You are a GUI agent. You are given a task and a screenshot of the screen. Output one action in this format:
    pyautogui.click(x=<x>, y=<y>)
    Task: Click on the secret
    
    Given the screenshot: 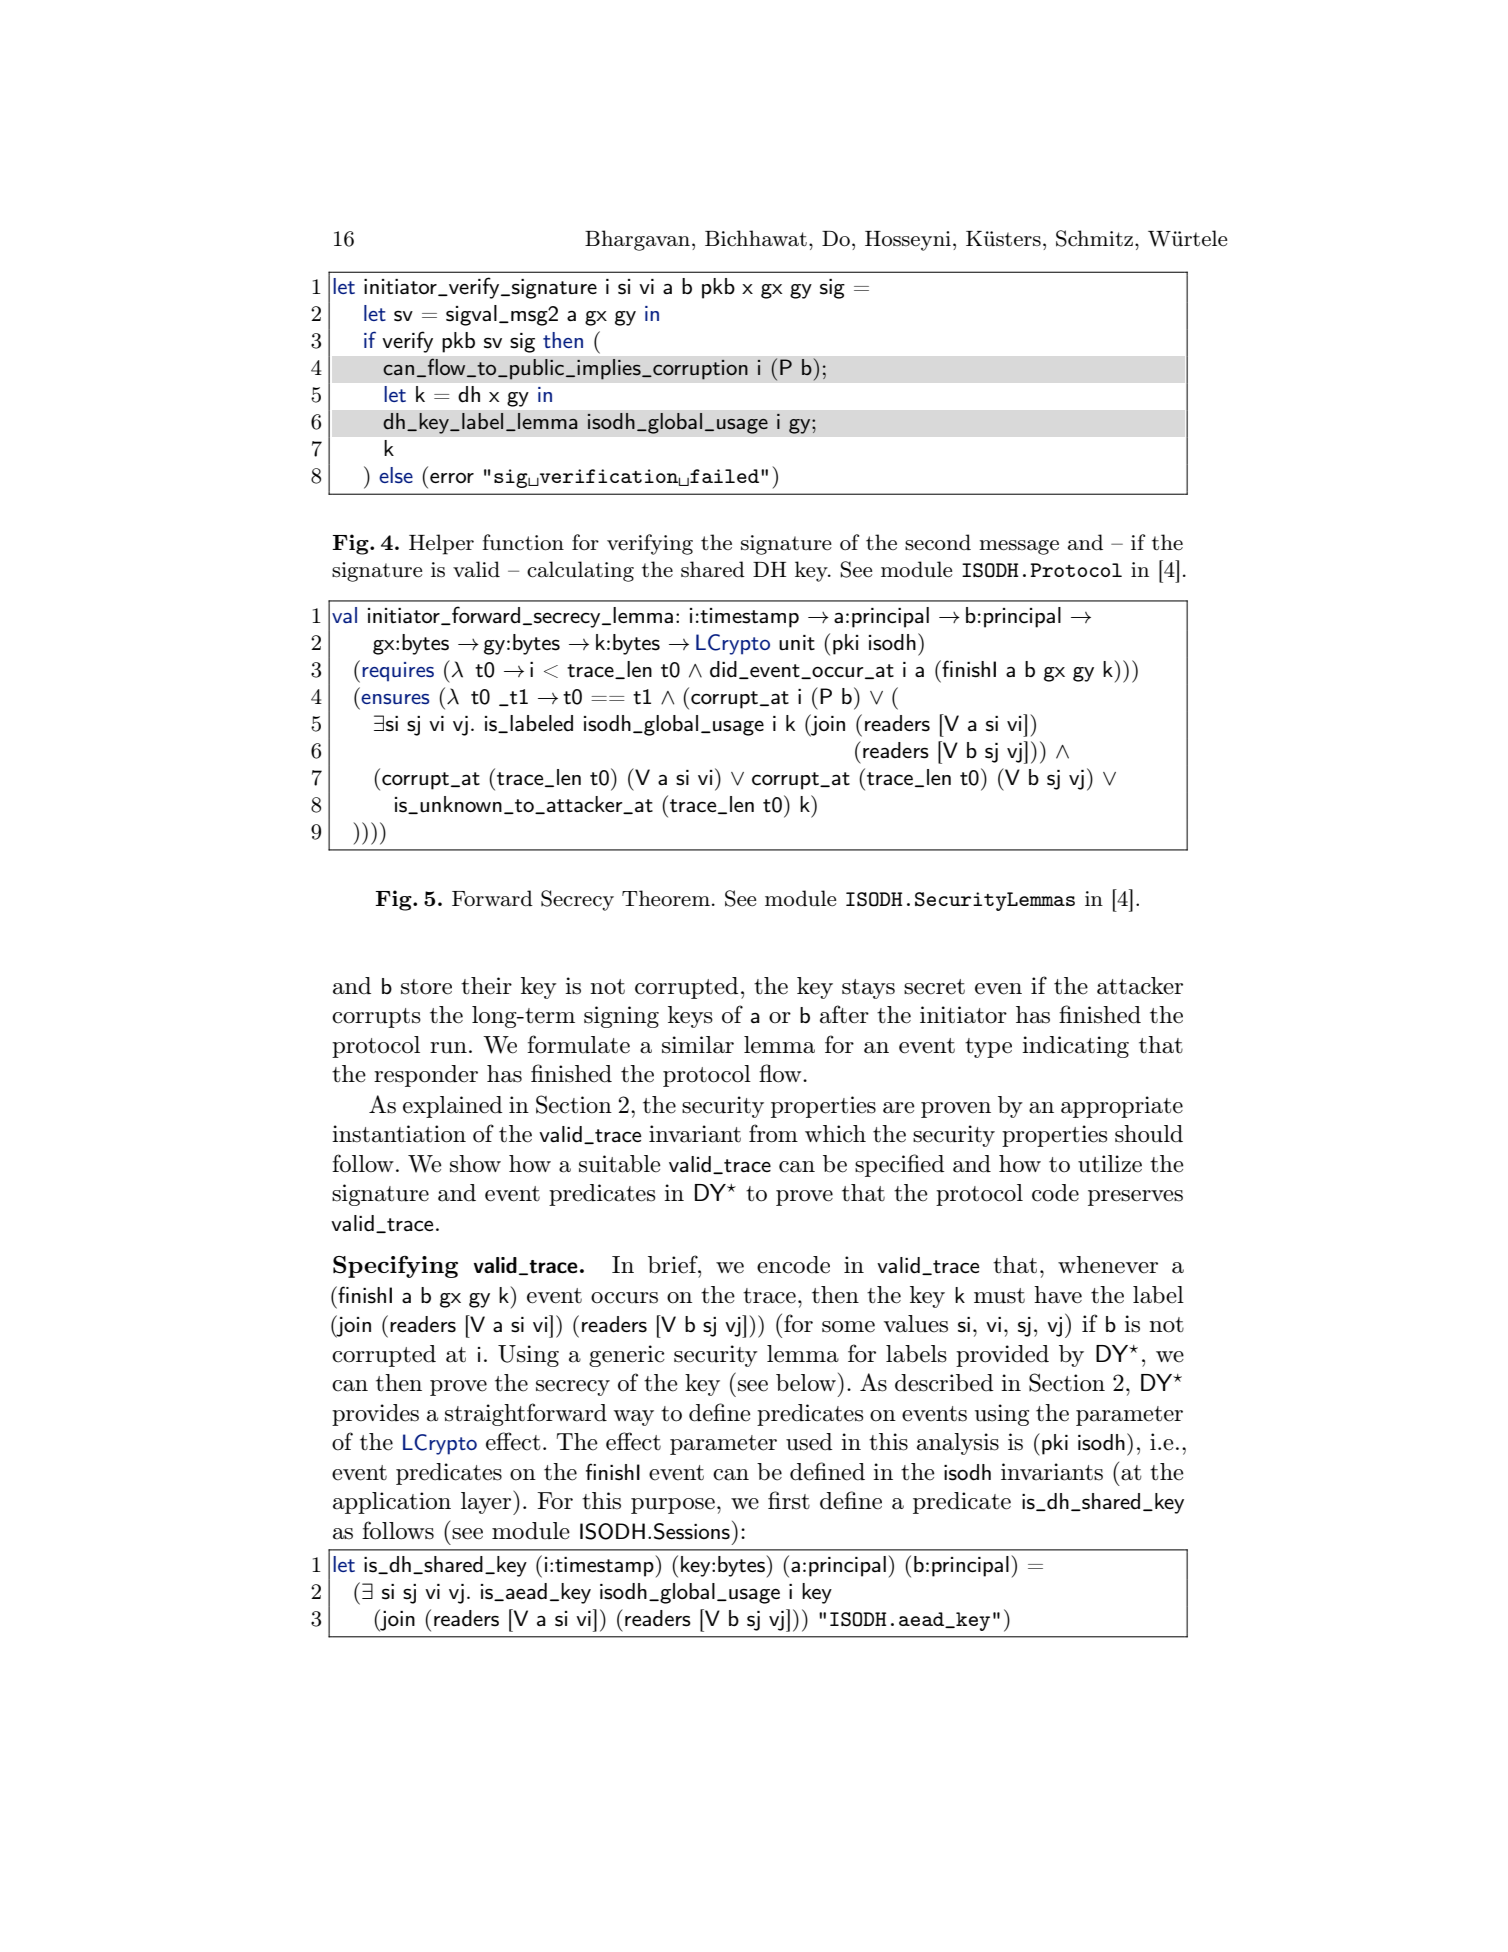 What is the action you would take?
    pyautogui.click(x=934, y=987)
